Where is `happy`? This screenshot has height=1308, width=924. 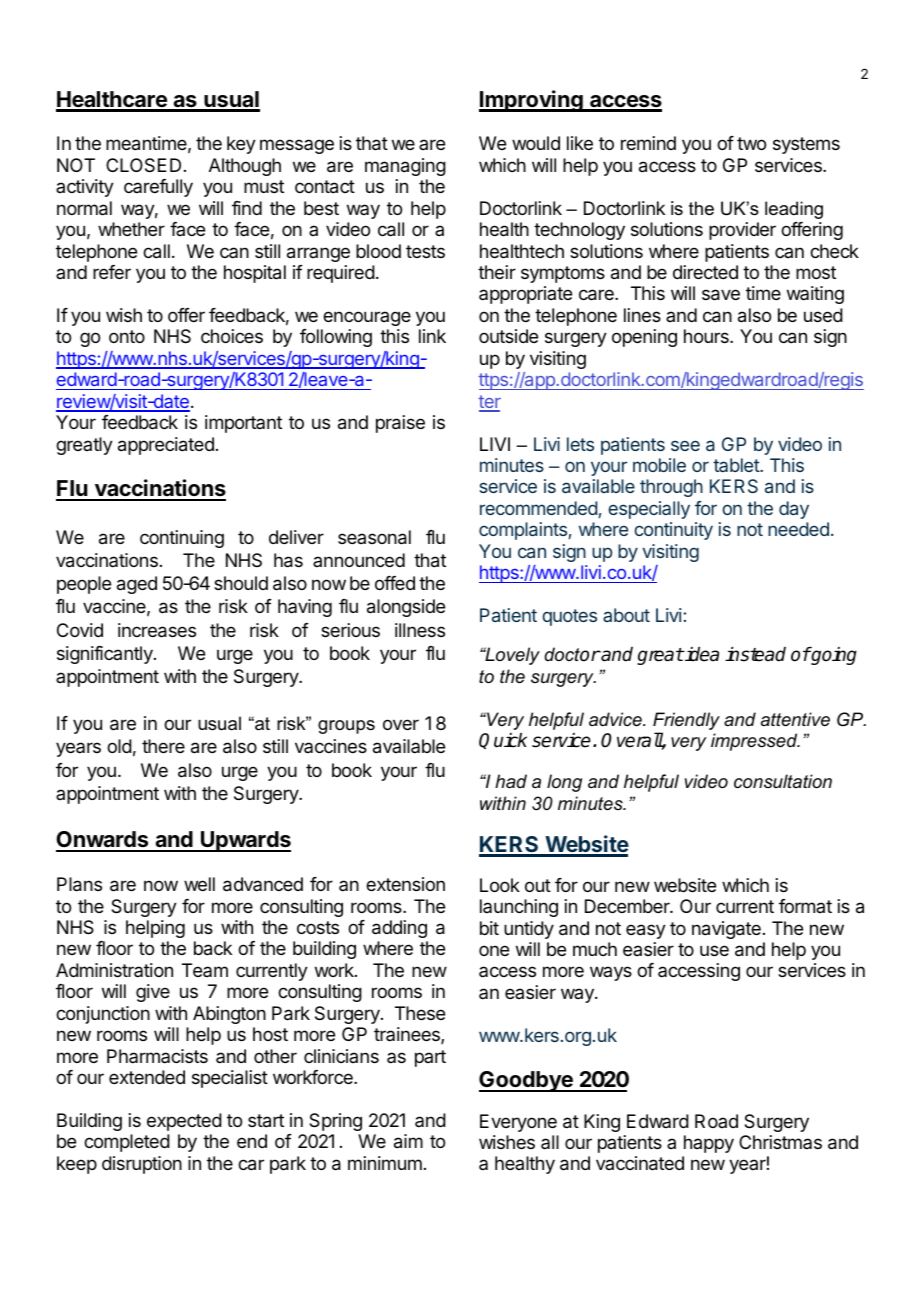
happy is located at coordinates (709, 1144).
